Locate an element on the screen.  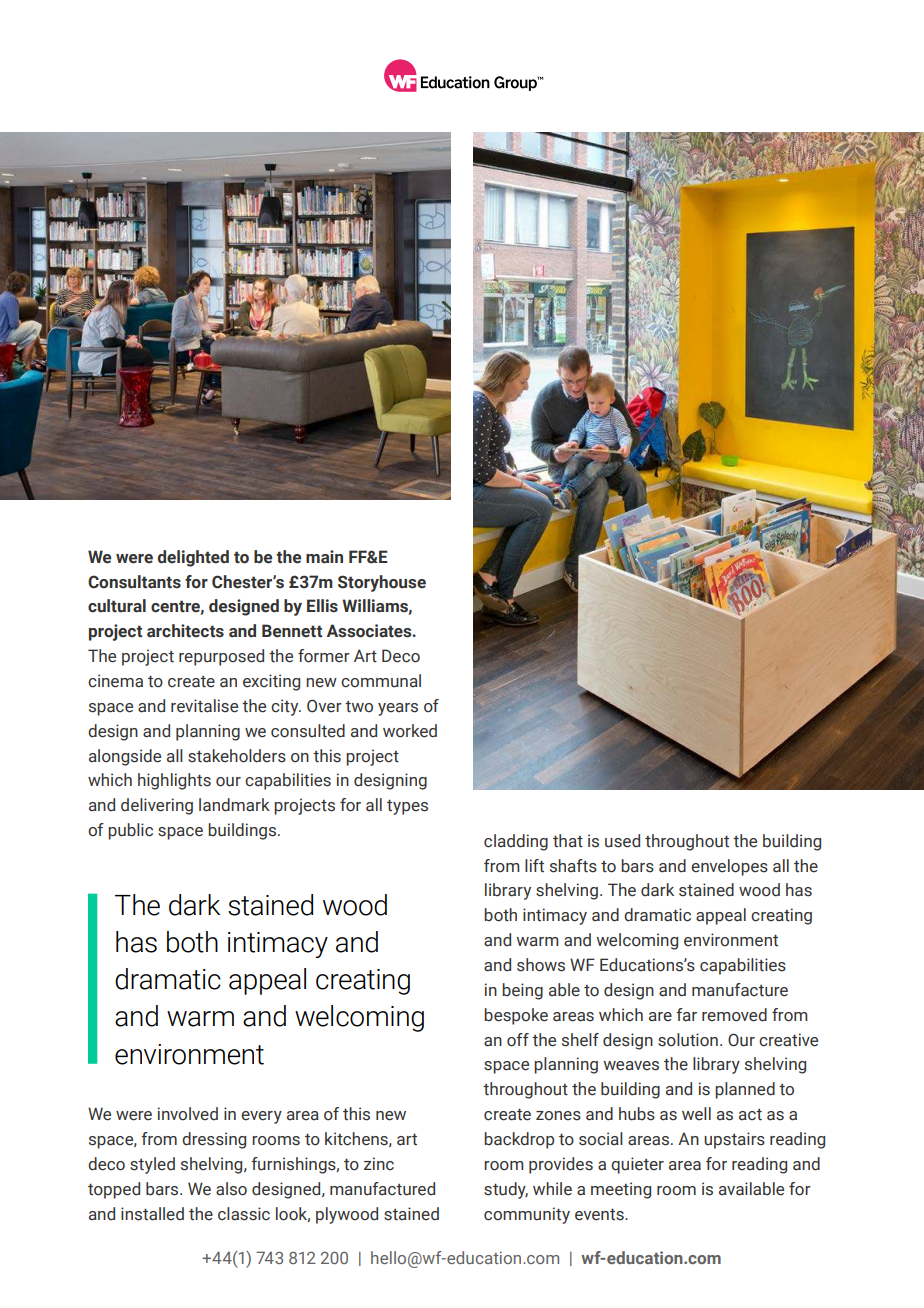
used is located at coordinates (622, 841).
